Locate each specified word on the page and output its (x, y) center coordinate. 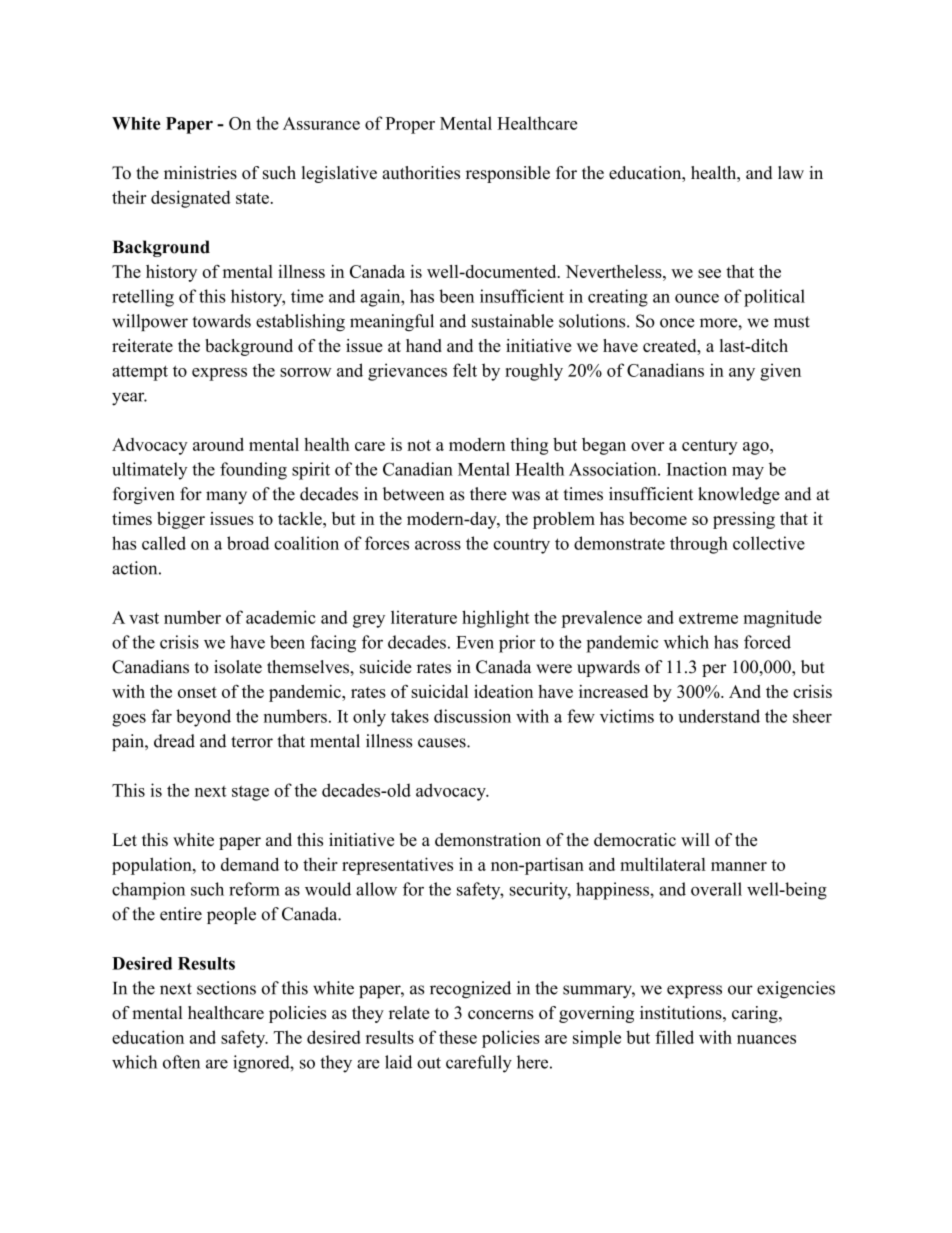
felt (465, 370)
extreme (708, 618)
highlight (496, 619)
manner (739, 866)
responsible (508, 174)
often (181, 1062)
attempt (140, 373)
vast (144, 618)
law (791, 172)
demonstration (488, 840)
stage (250, 793)
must (792, 322)
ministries (200, 172)
